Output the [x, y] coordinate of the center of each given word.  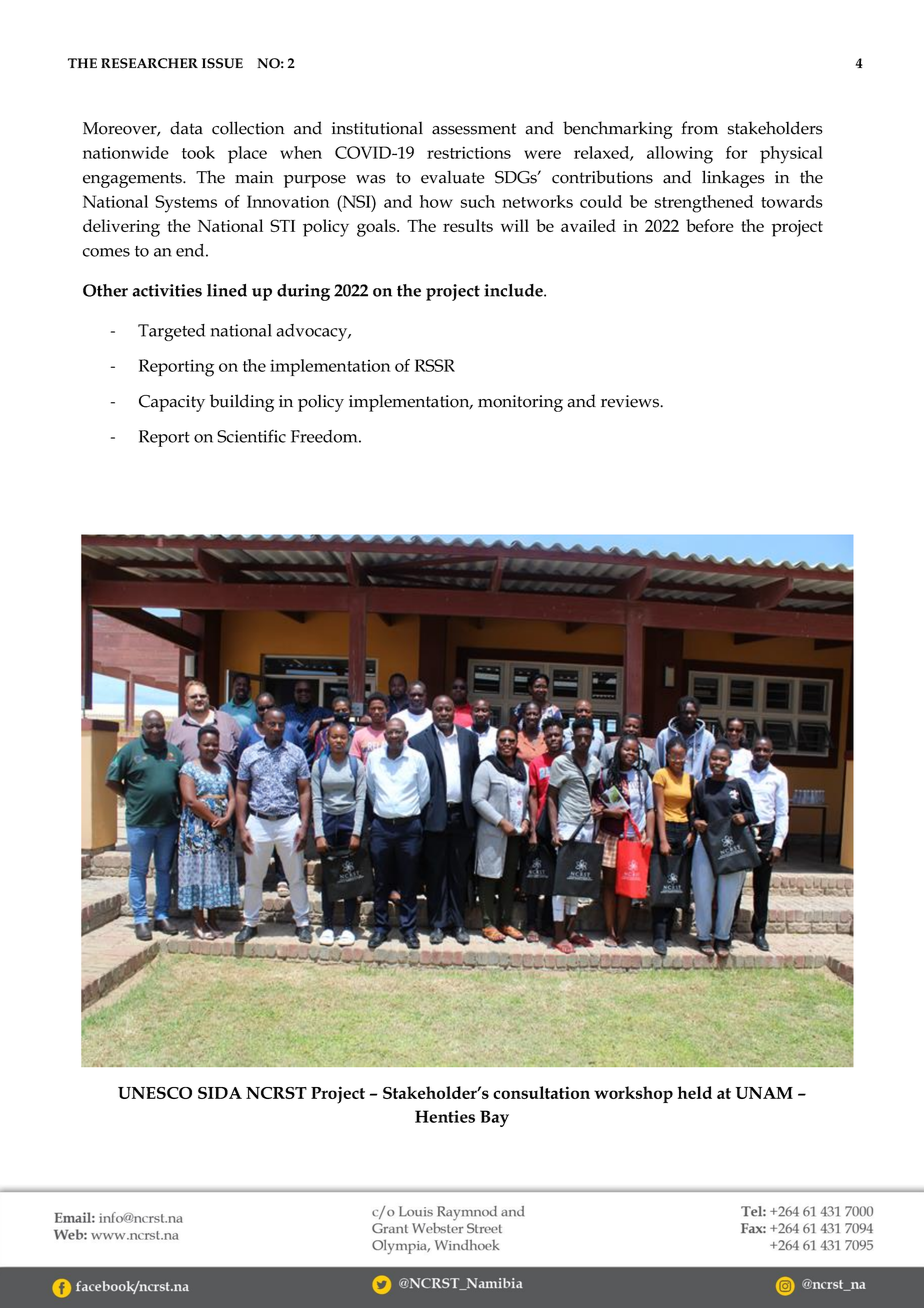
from [699, 128]
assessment [474, 129]
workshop [633, 1094]
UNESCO [155, 1093]
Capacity [172, 403]
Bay [494, 1118]
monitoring [520, 403]
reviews [631, 401]
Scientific [251, 436]
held [695, 1092]
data [186, 128]
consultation [541, 1092]
